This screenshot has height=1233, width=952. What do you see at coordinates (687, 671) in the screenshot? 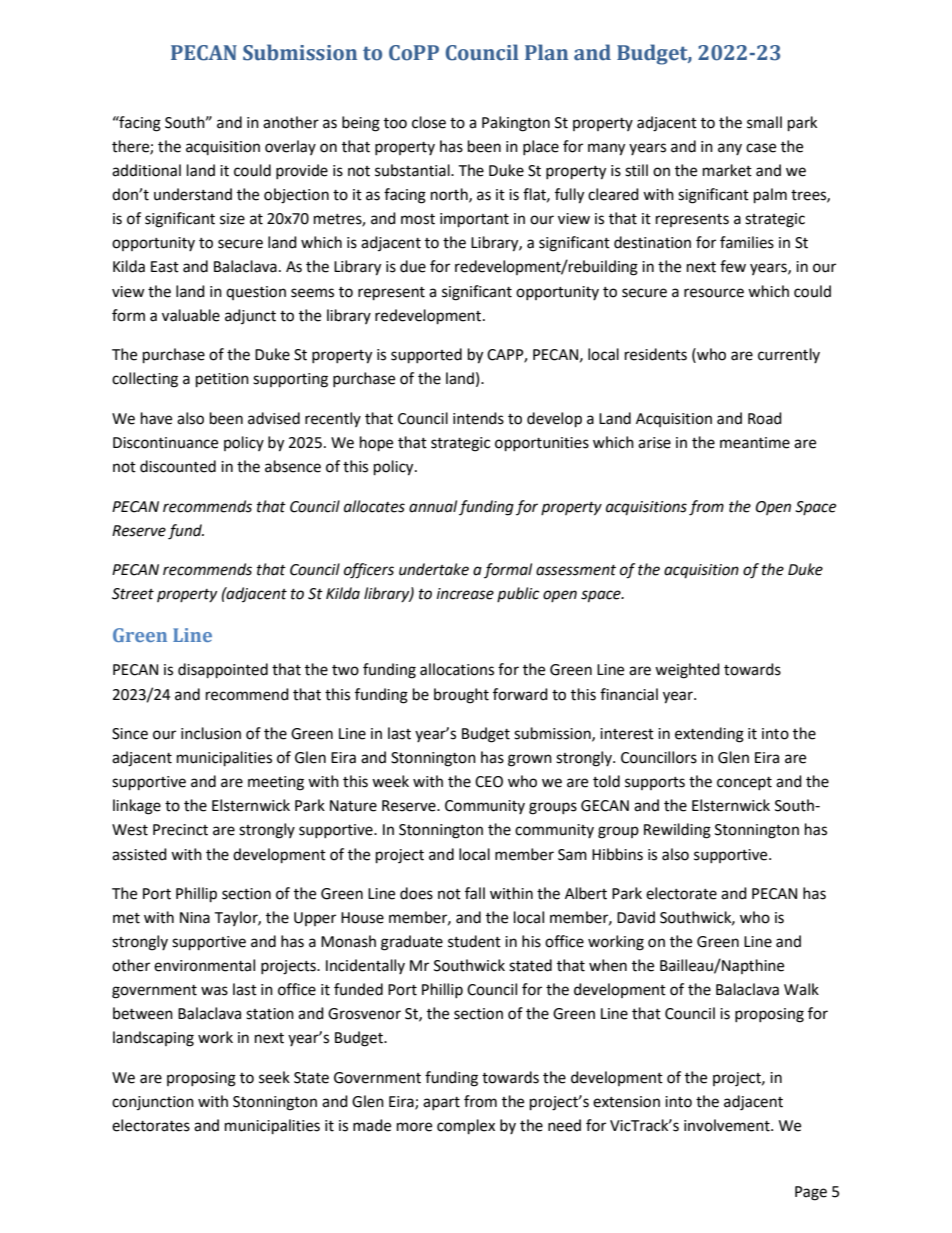
I see `weighted` at bounding box center [687, 671].
